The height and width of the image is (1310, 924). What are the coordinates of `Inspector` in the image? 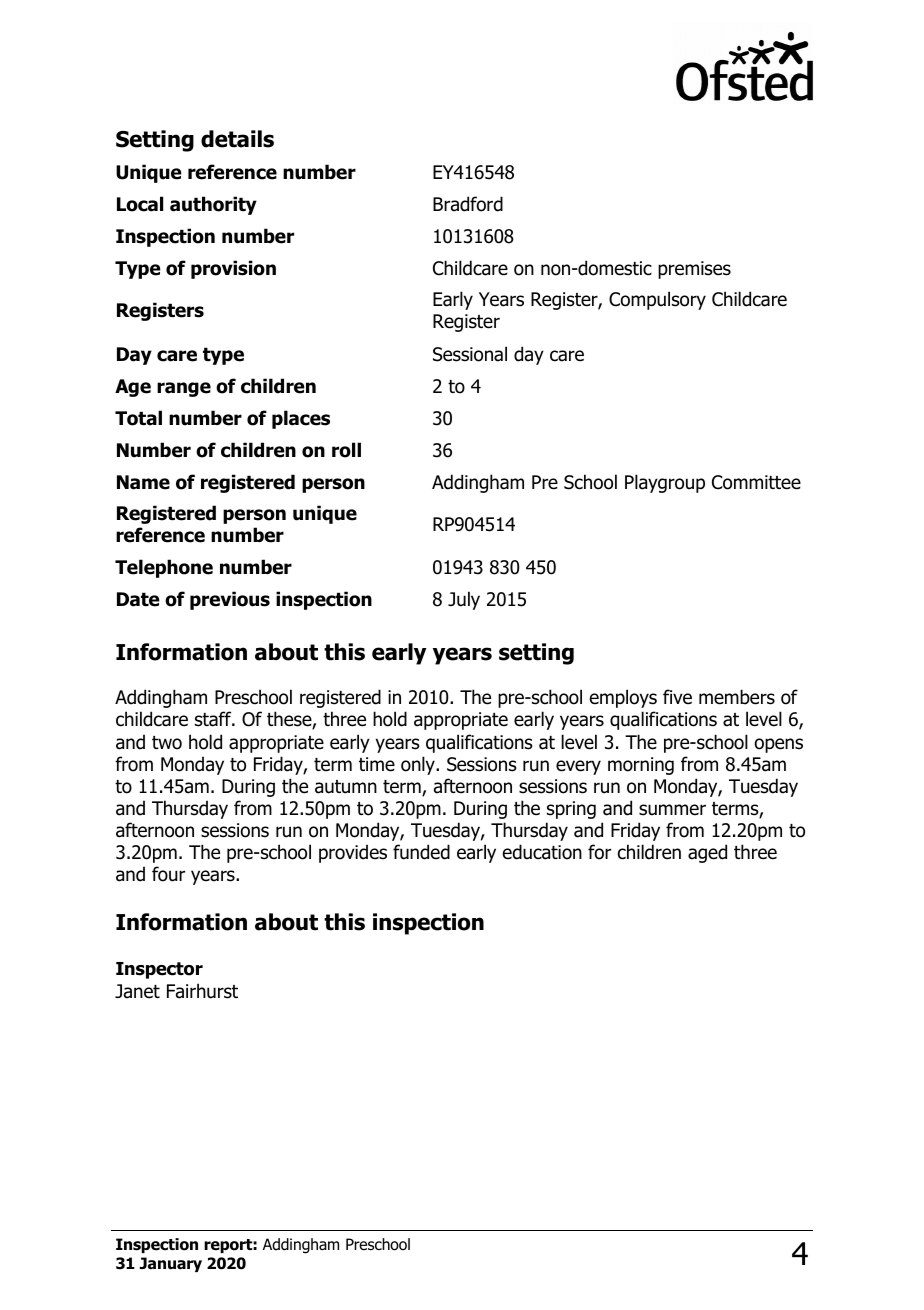 It's located at (159, 970).
